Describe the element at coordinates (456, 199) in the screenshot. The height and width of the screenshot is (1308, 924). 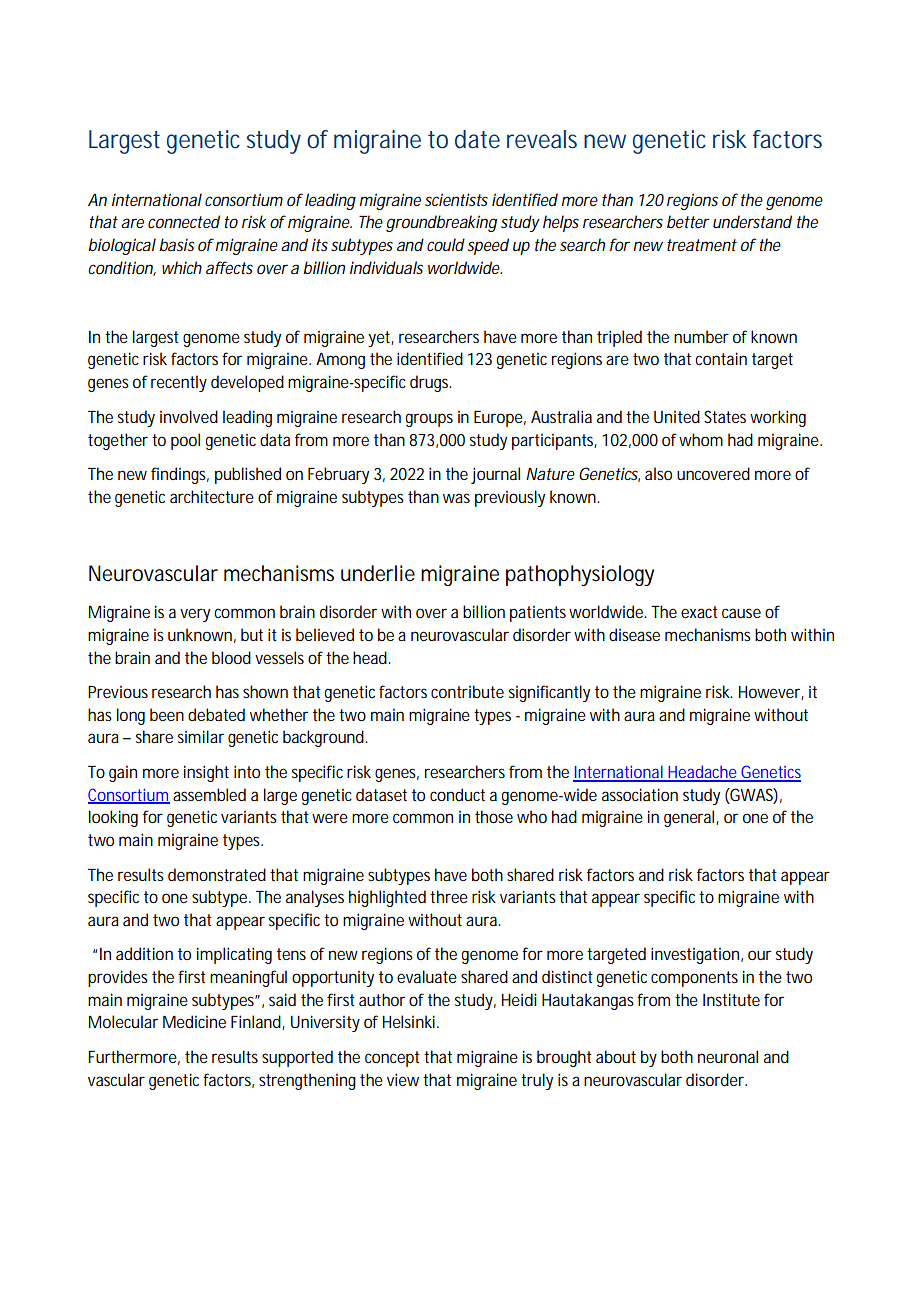
I see `scientists` at that location.
